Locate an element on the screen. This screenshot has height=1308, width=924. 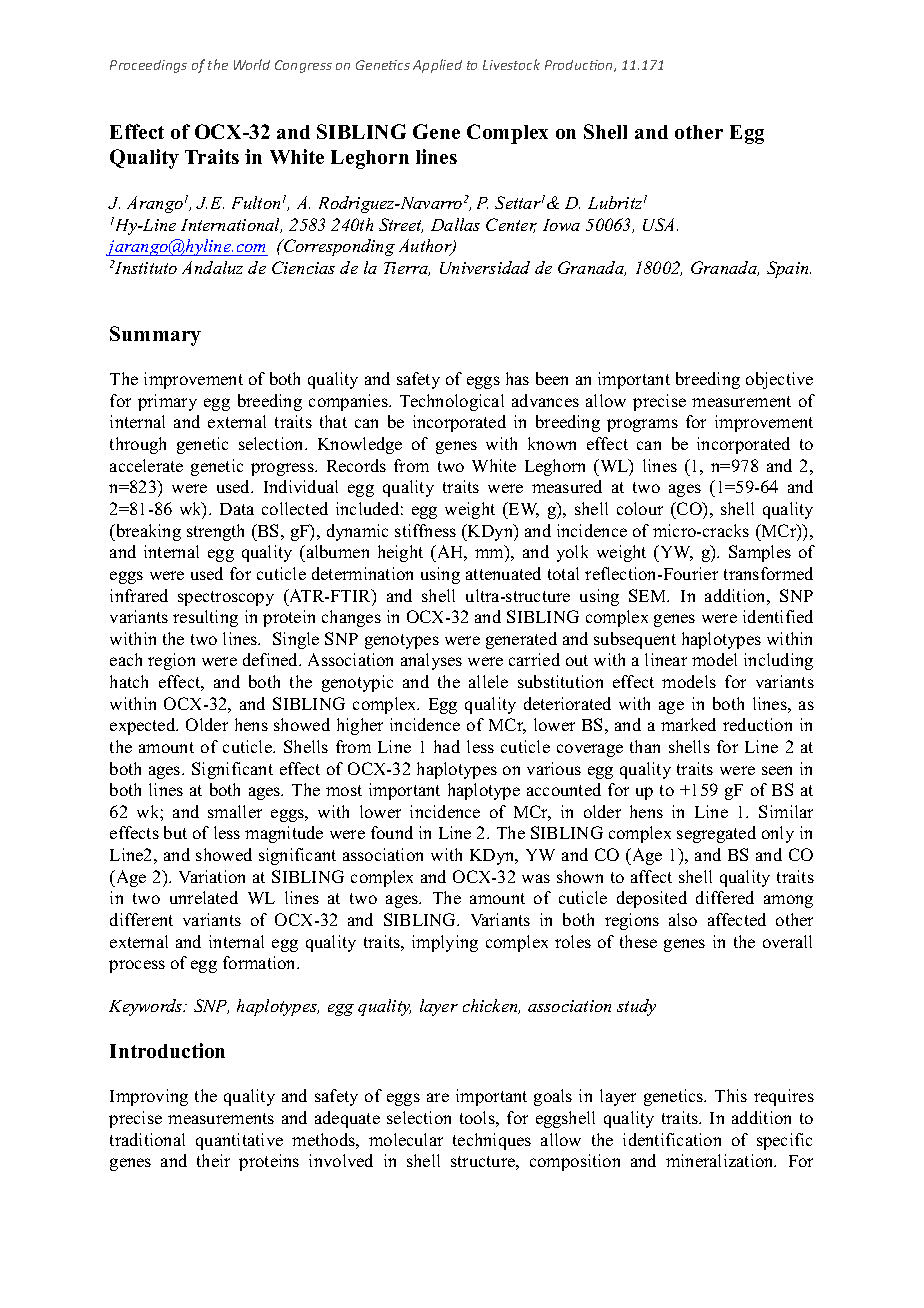
Applied is located at coordinates (437, 66).
